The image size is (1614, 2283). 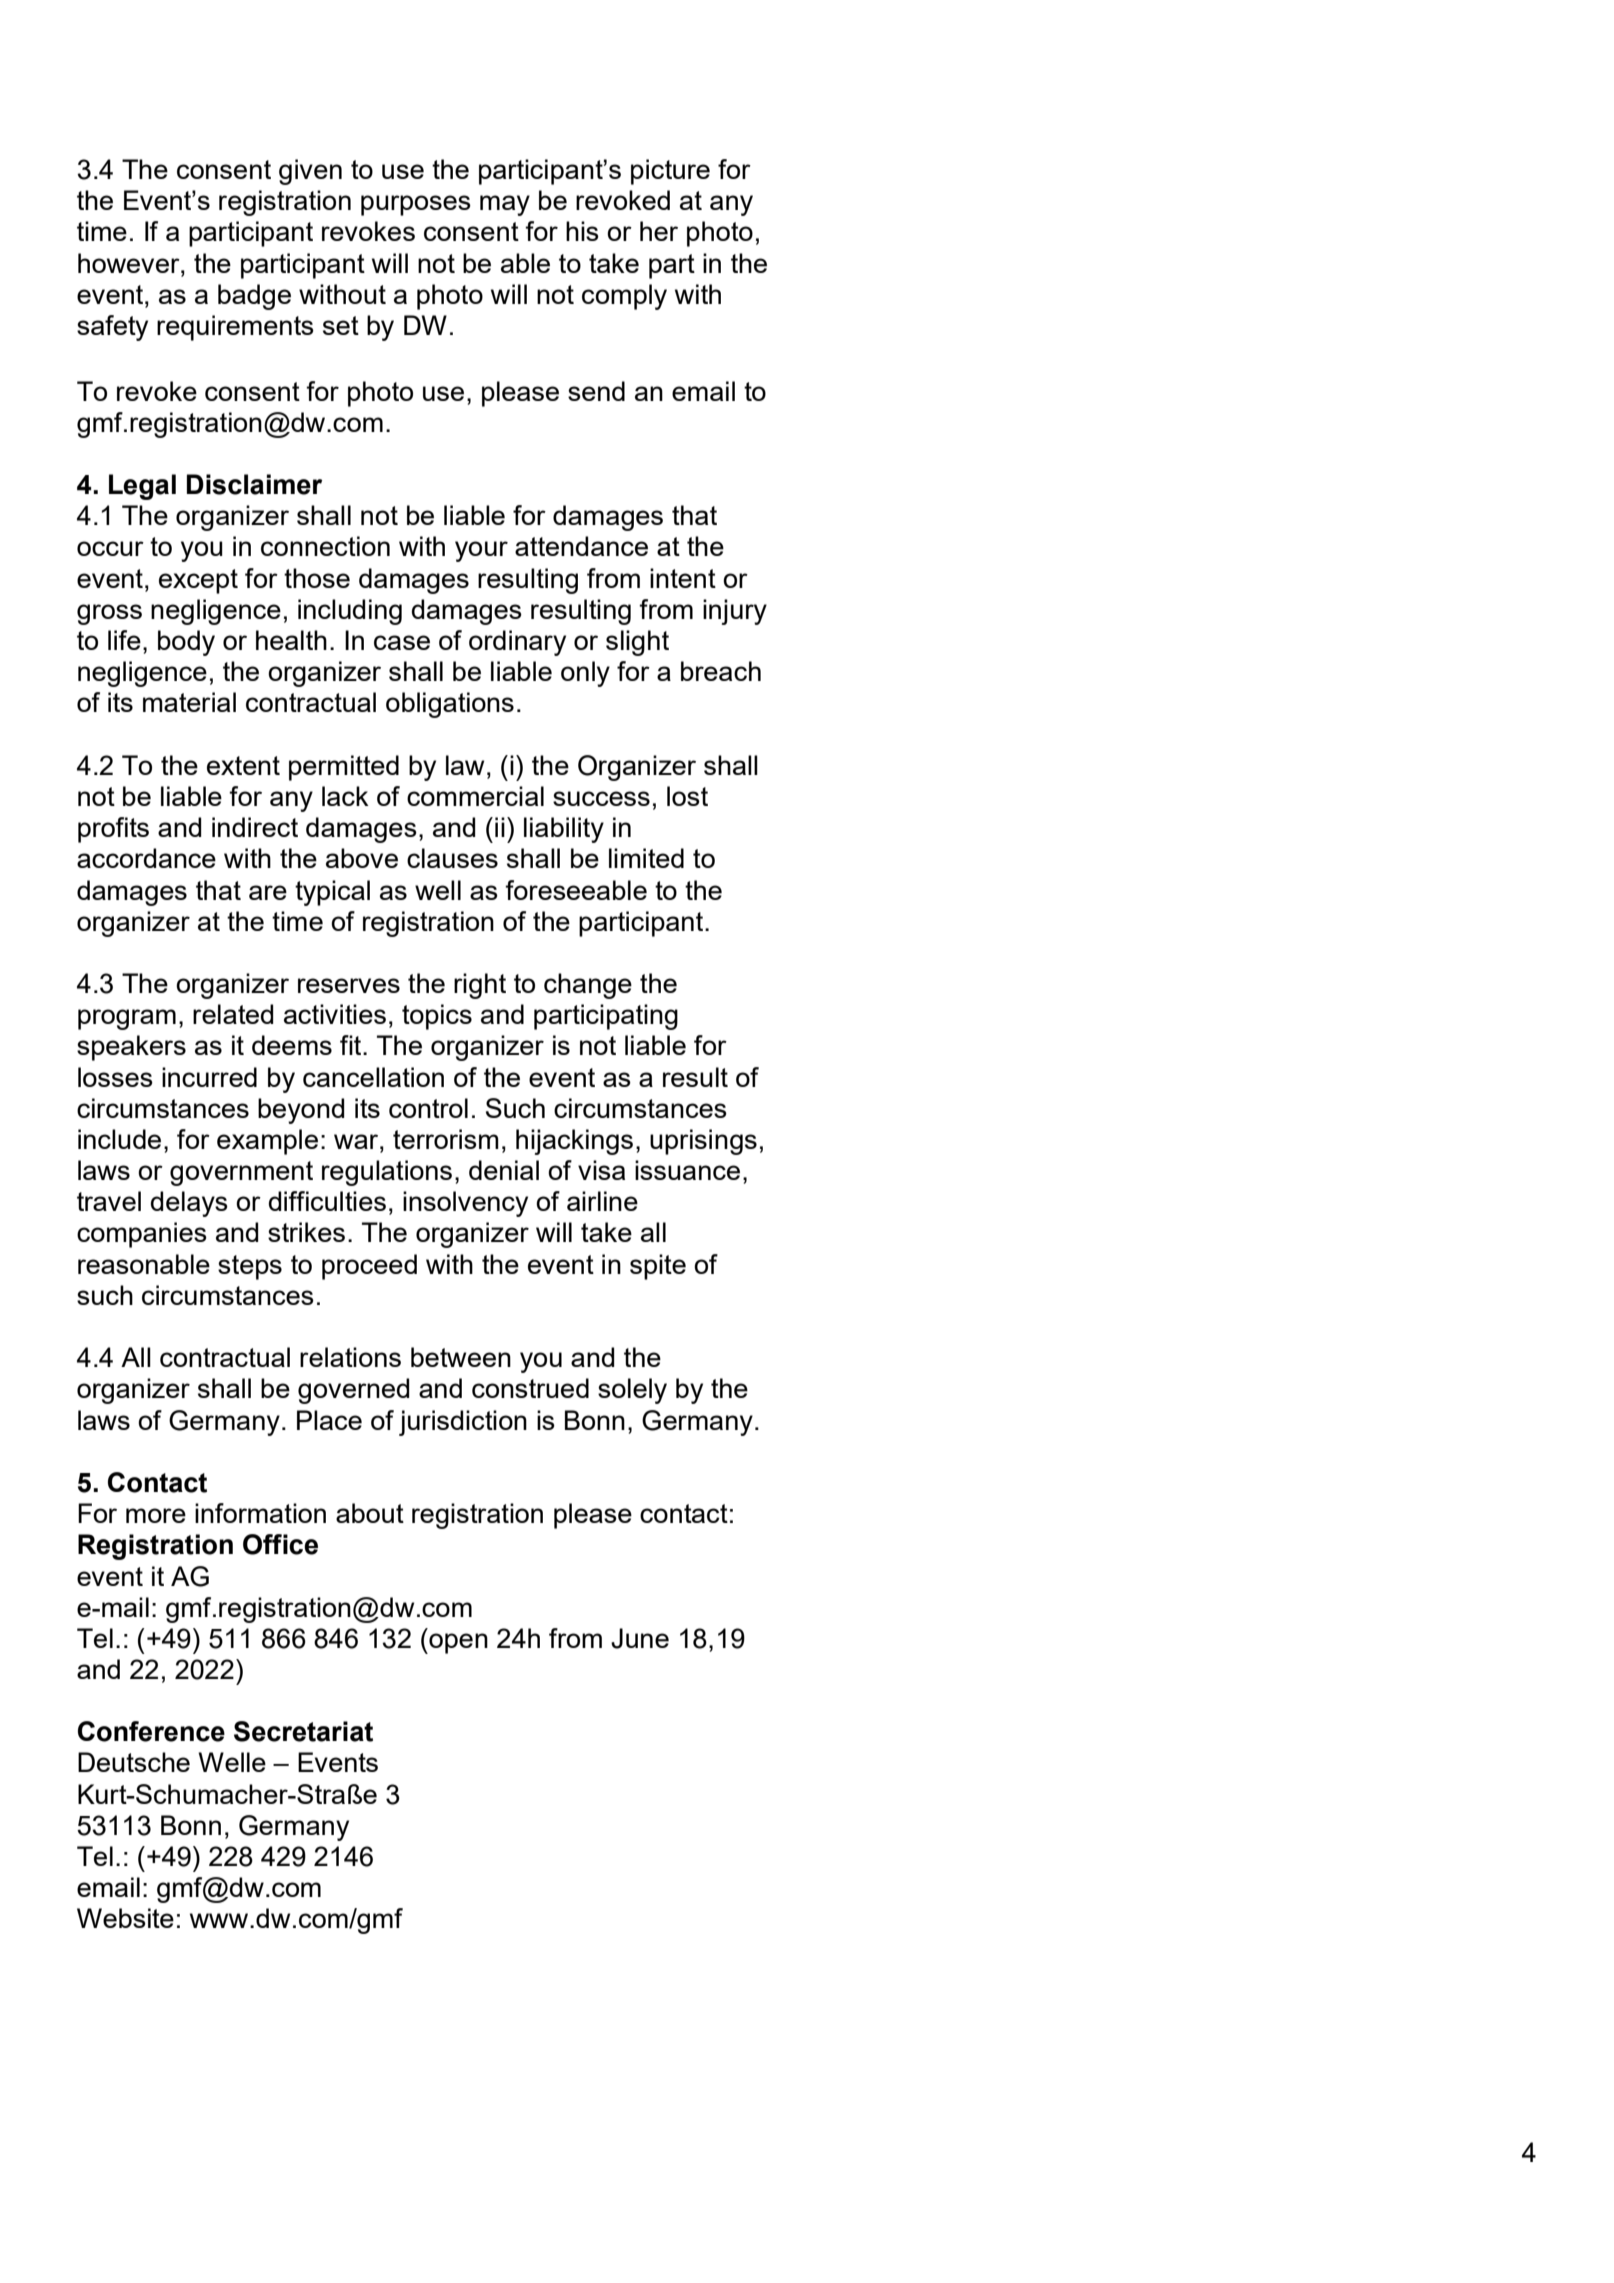 What do you see at coordinates (189, 702) in the screenshot?
I see `material` at bounding box center [189, 702].
